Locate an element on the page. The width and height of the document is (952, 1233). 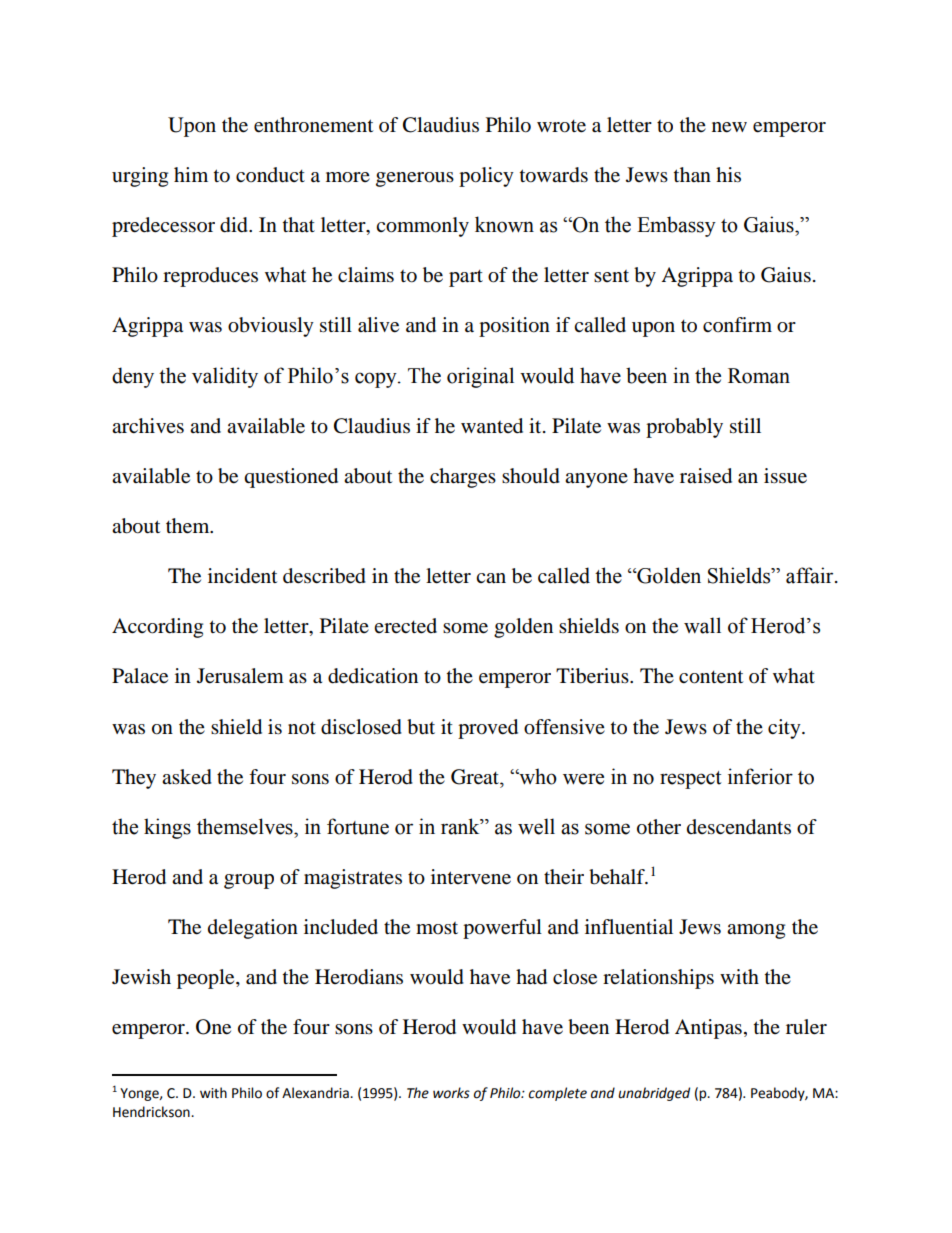
According is located at coordinates (157, 628).
